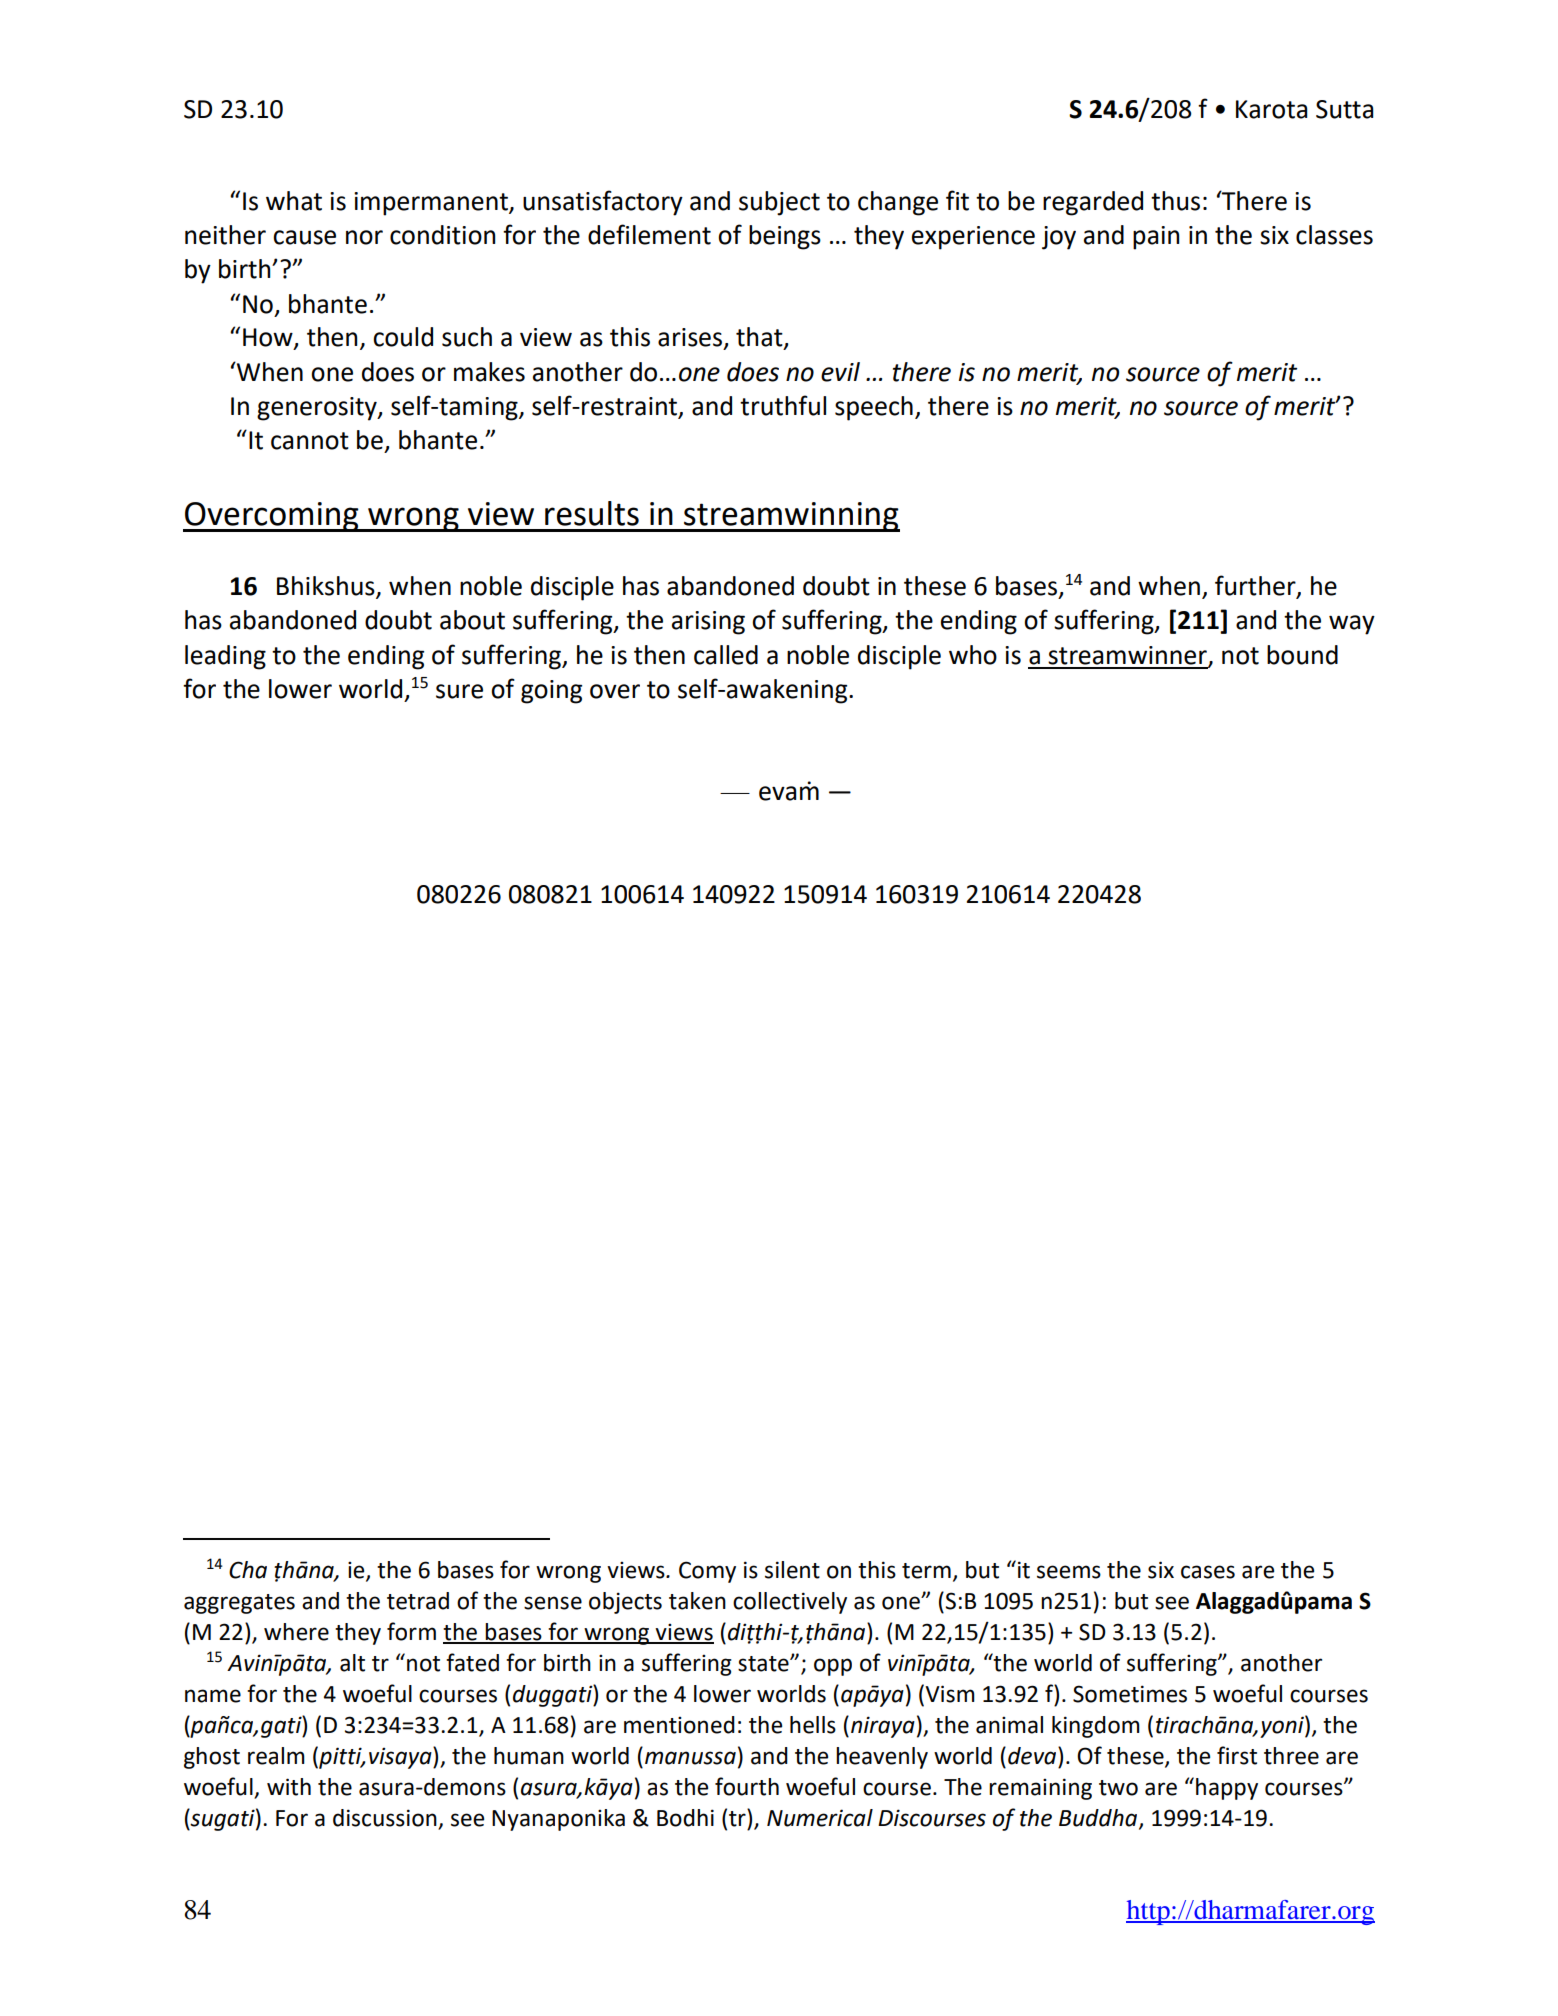 The width and height of the screenshot is (1558, 2016). Describe the element at coordinates (1302, 655) in the screenshot. I see `bound` at that location.
